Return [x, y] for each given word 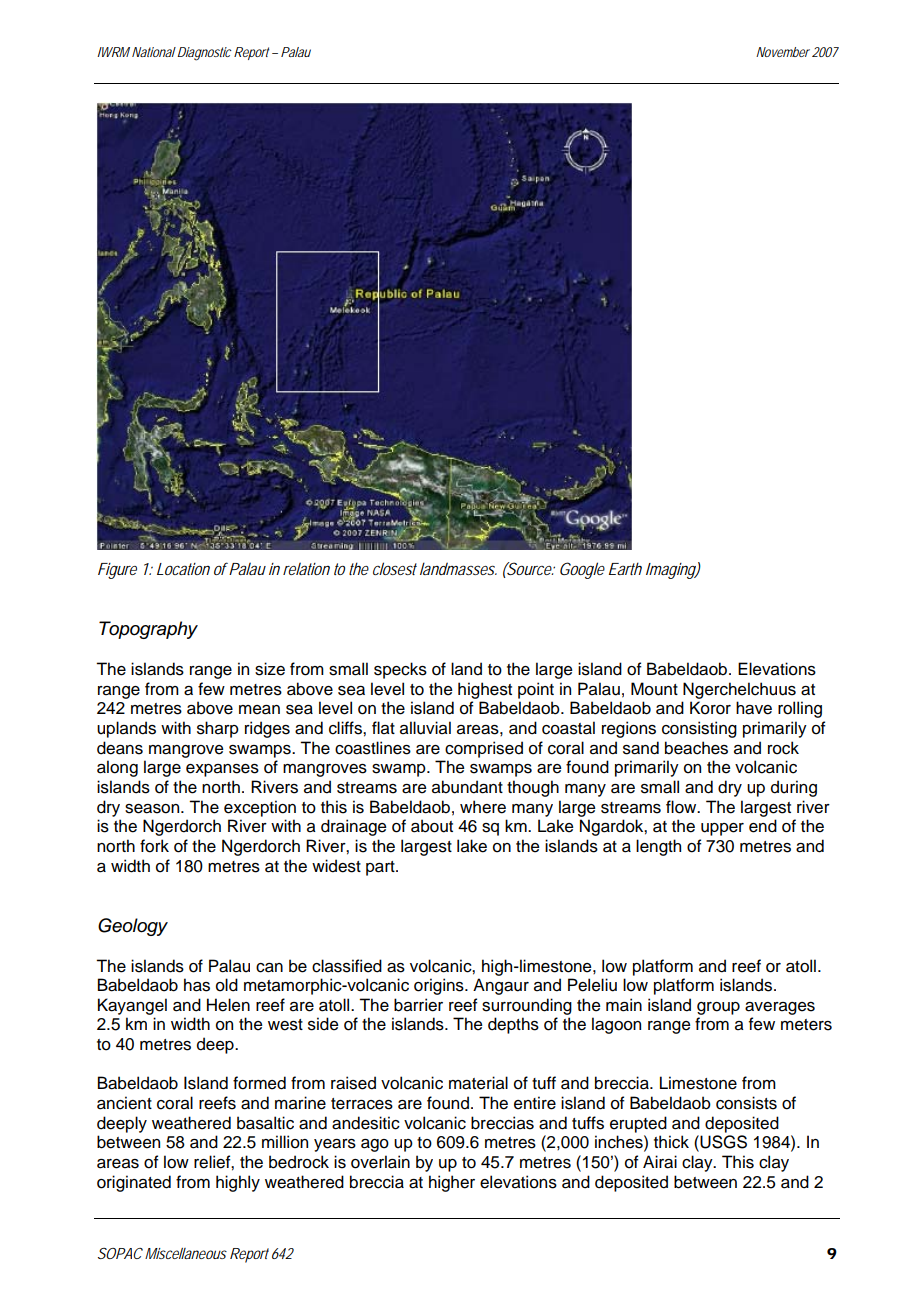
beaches [696, 748]
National [154, 52]
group [718, 1008]
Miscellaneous [186, 1253]
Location [183, 569]
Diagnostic [203, 54]
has [197, 985]
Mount [654, 689]
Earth [625, 568]
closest [395, 568]
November [783, 52]
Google [582, 570]
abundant [467, 787]
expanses [222, 770]
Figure [117, 571]
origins [440, 986]
